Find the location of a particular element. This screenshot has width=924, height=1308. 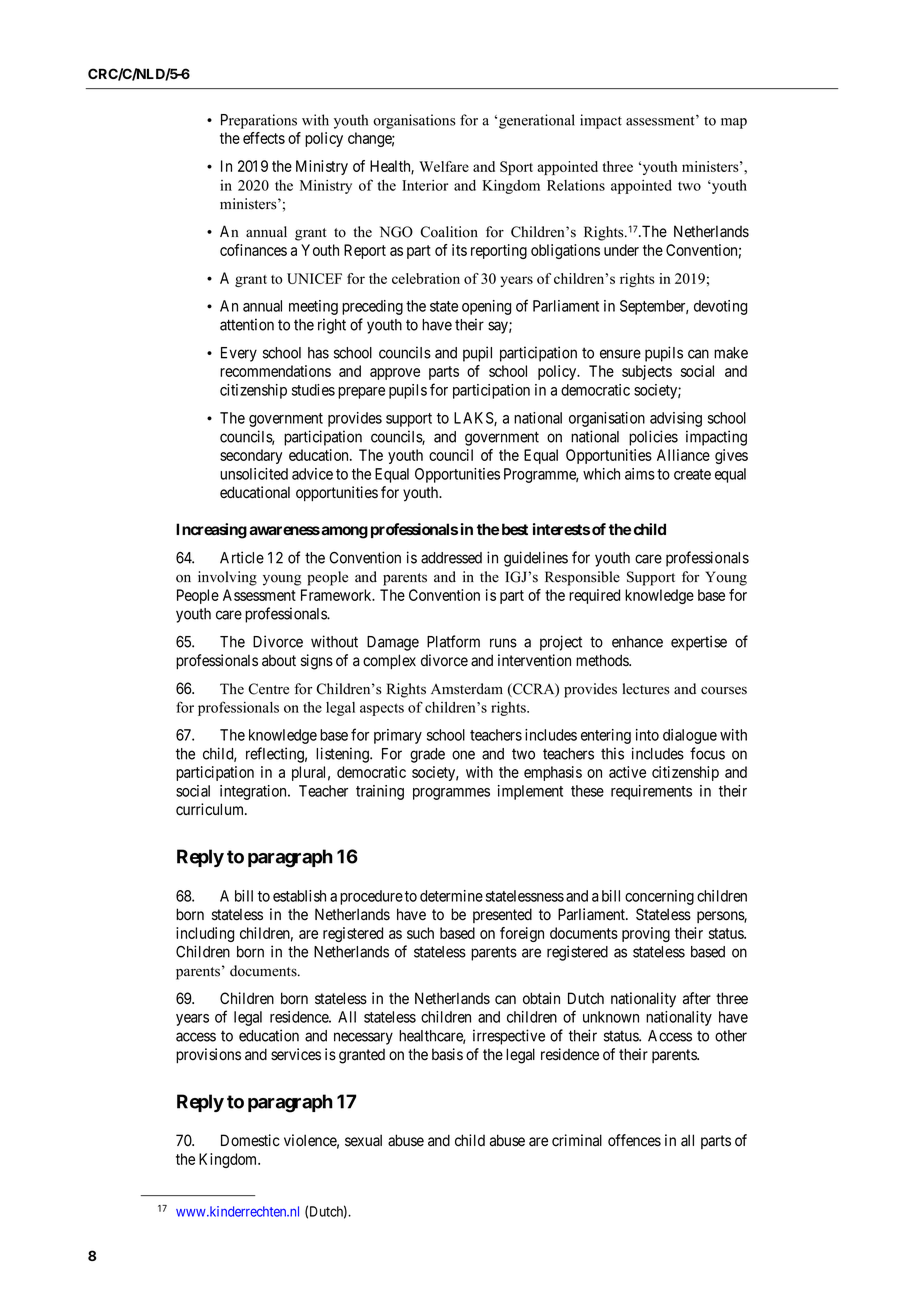

advising is located at coordinates (676, 419).
